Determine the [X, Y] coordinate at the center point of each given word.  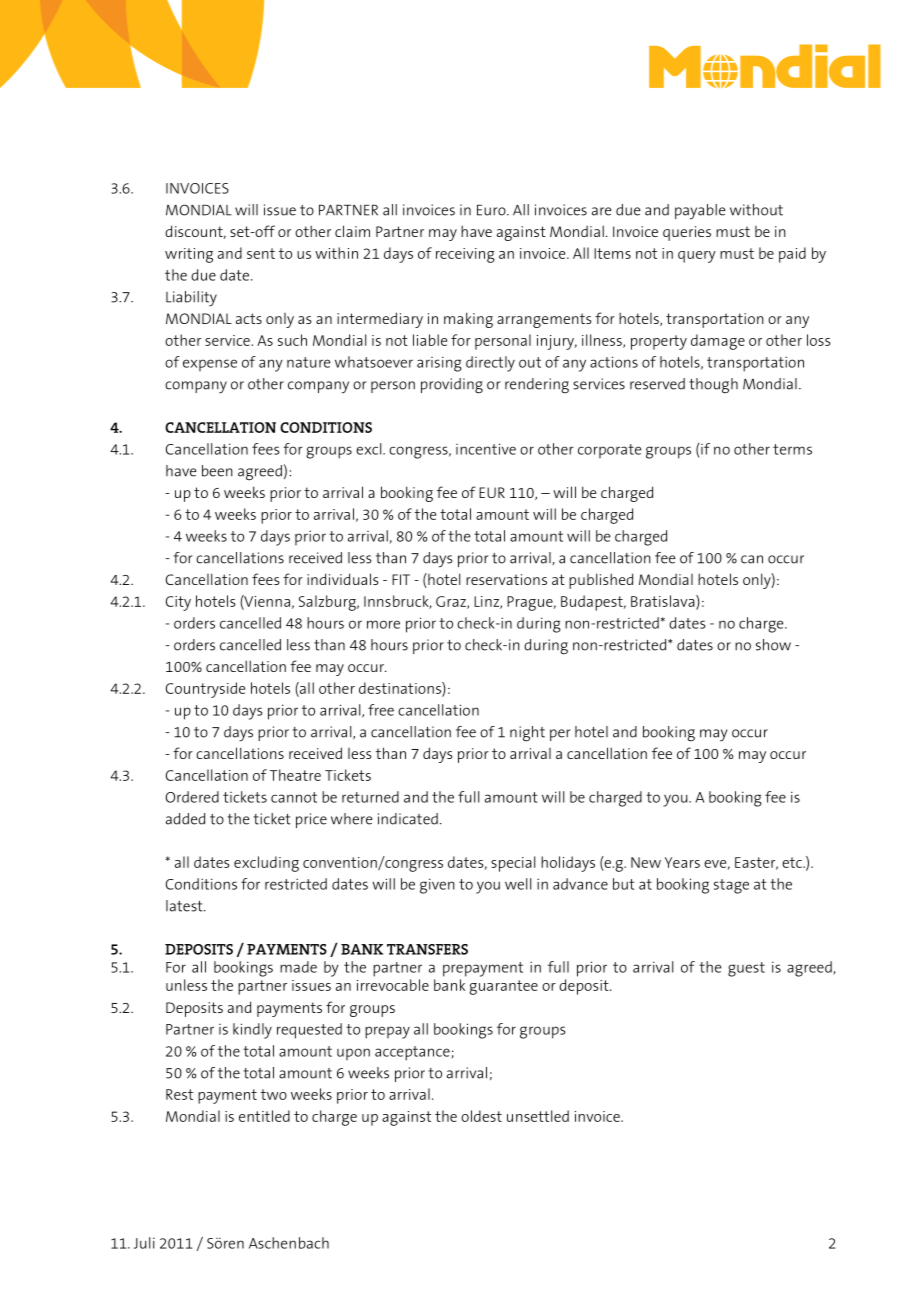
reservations [506, 579]
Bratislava [664, 602]
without [756, 210]
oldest [481, 1116]
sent [261, 253]
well [518, 884]
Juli [144, 1243]
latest [185, 906]
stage [731, 886]
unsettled [538, 1116]
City [178, 603]
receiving [465, 255]
